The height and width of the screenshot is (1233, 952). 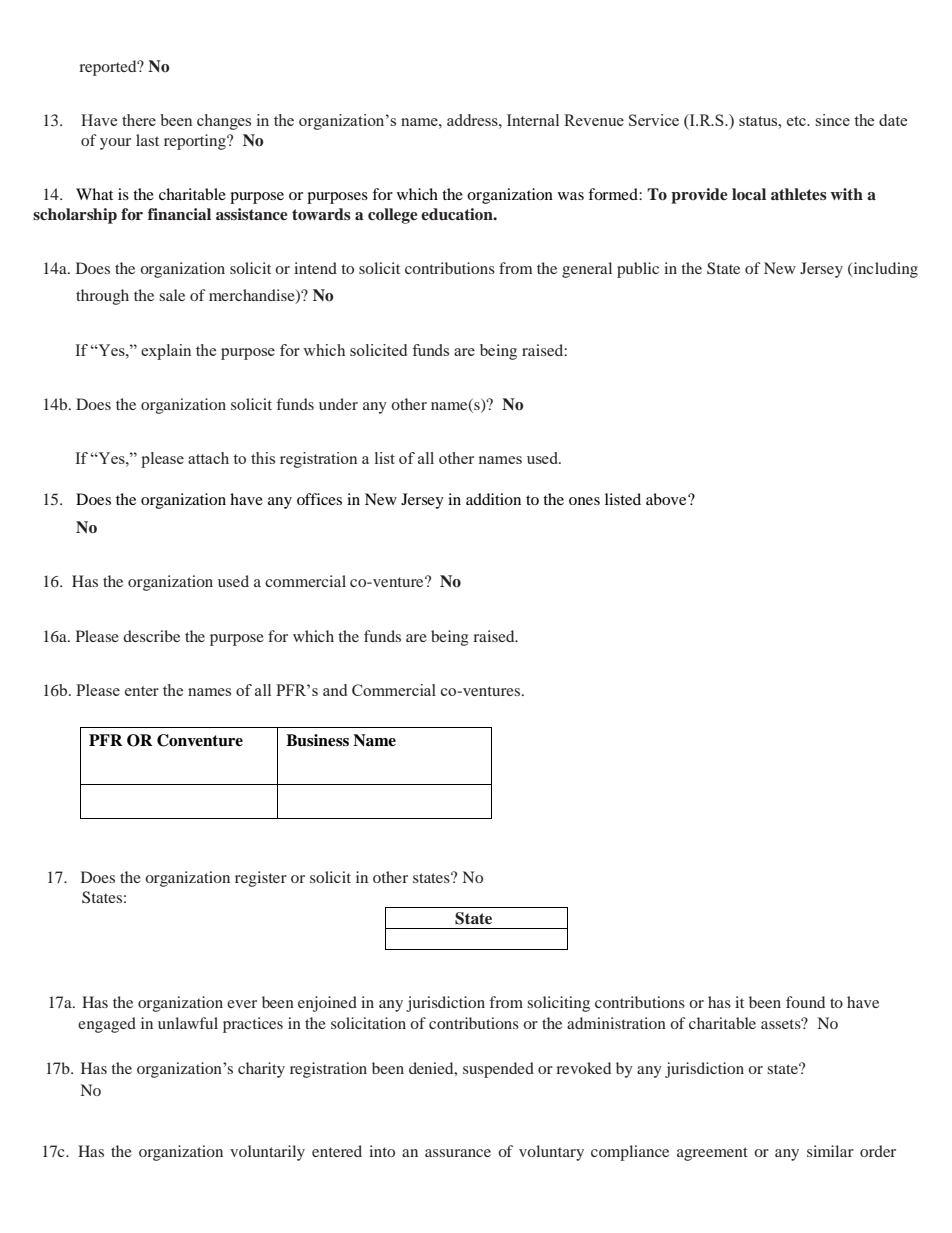 I want to click on addition, so click(x=493, y=499).
